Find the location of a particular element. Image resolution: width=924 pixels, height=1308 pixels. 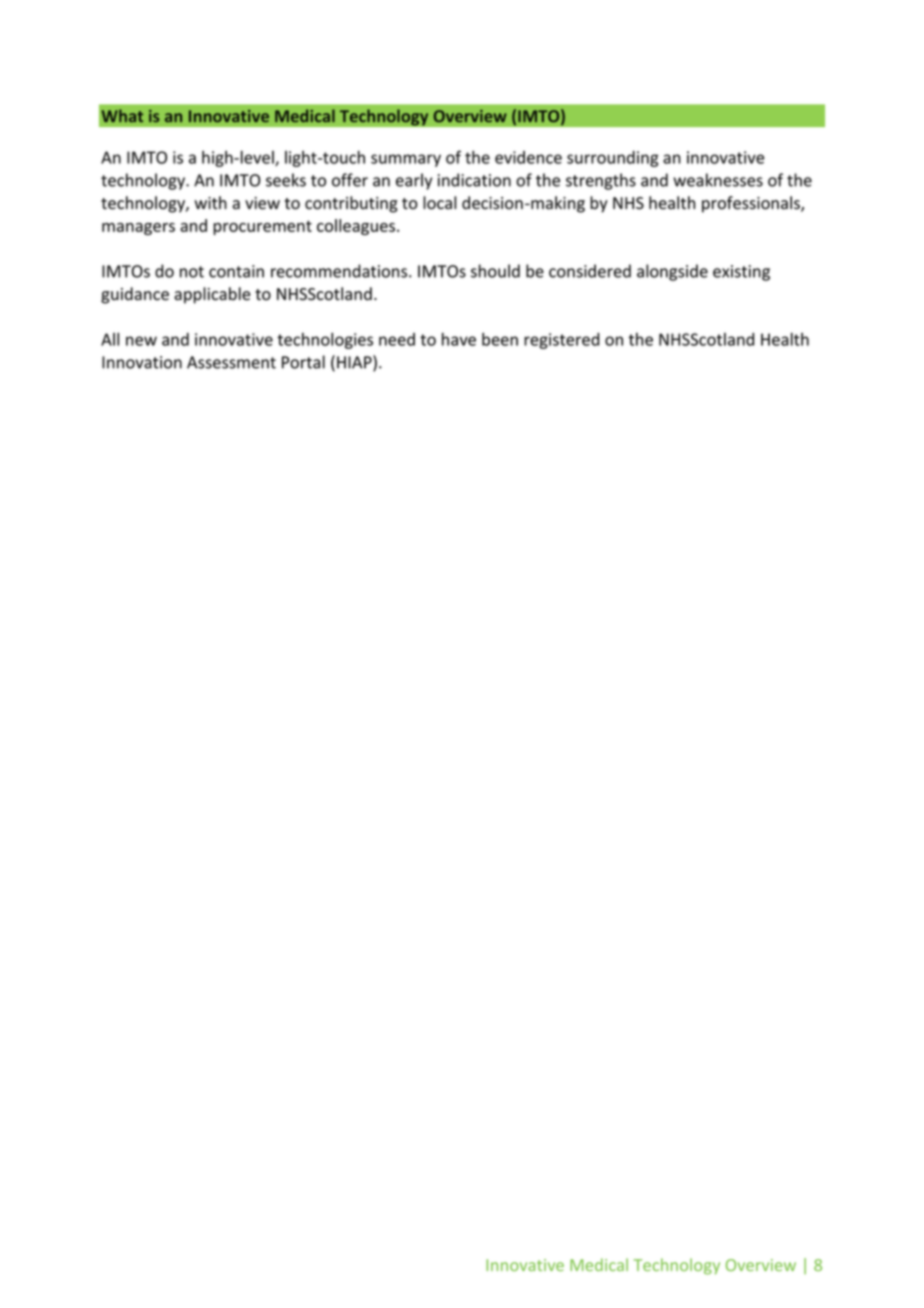

managers is located at coordinates (138, 229).
